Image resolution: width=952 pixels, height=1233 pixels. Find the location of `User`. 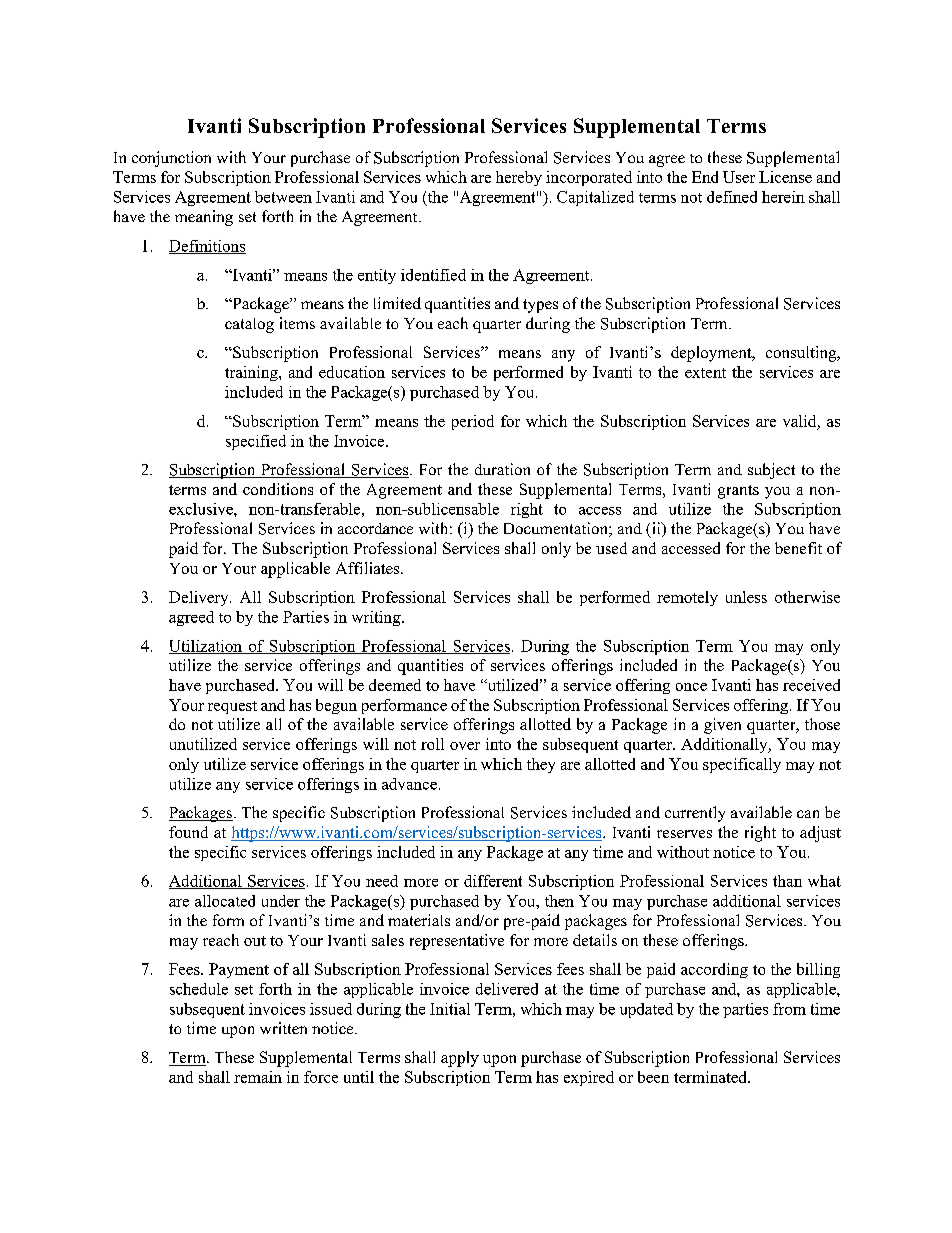

User is located at coordinates (739, 177).
